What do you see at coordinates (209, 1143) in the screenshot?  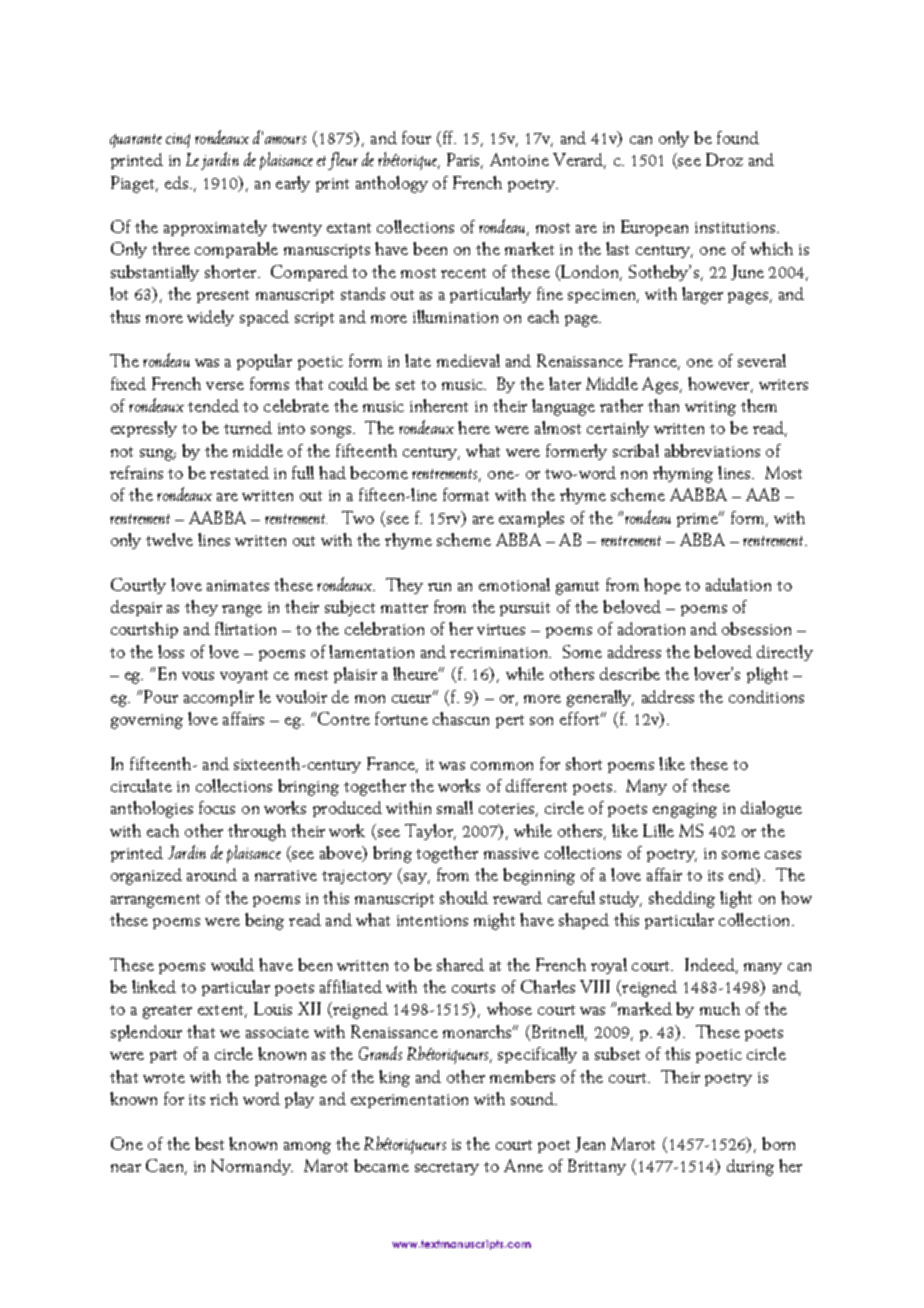 I see `best` at bounding box center [209, 1143].
